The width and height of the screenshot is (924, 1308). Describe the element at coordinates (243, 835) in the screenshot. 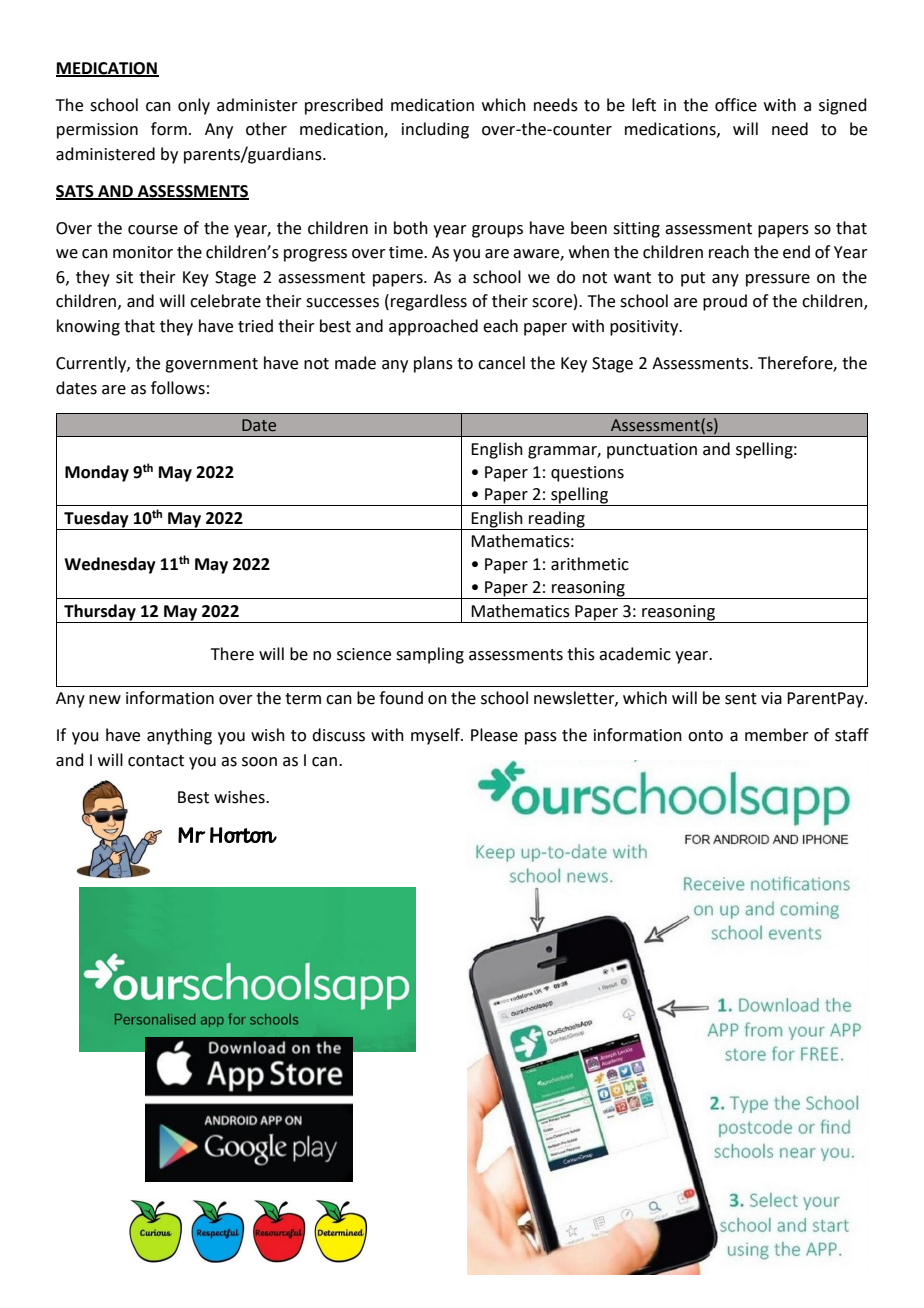

I see `Horton` at that location.
